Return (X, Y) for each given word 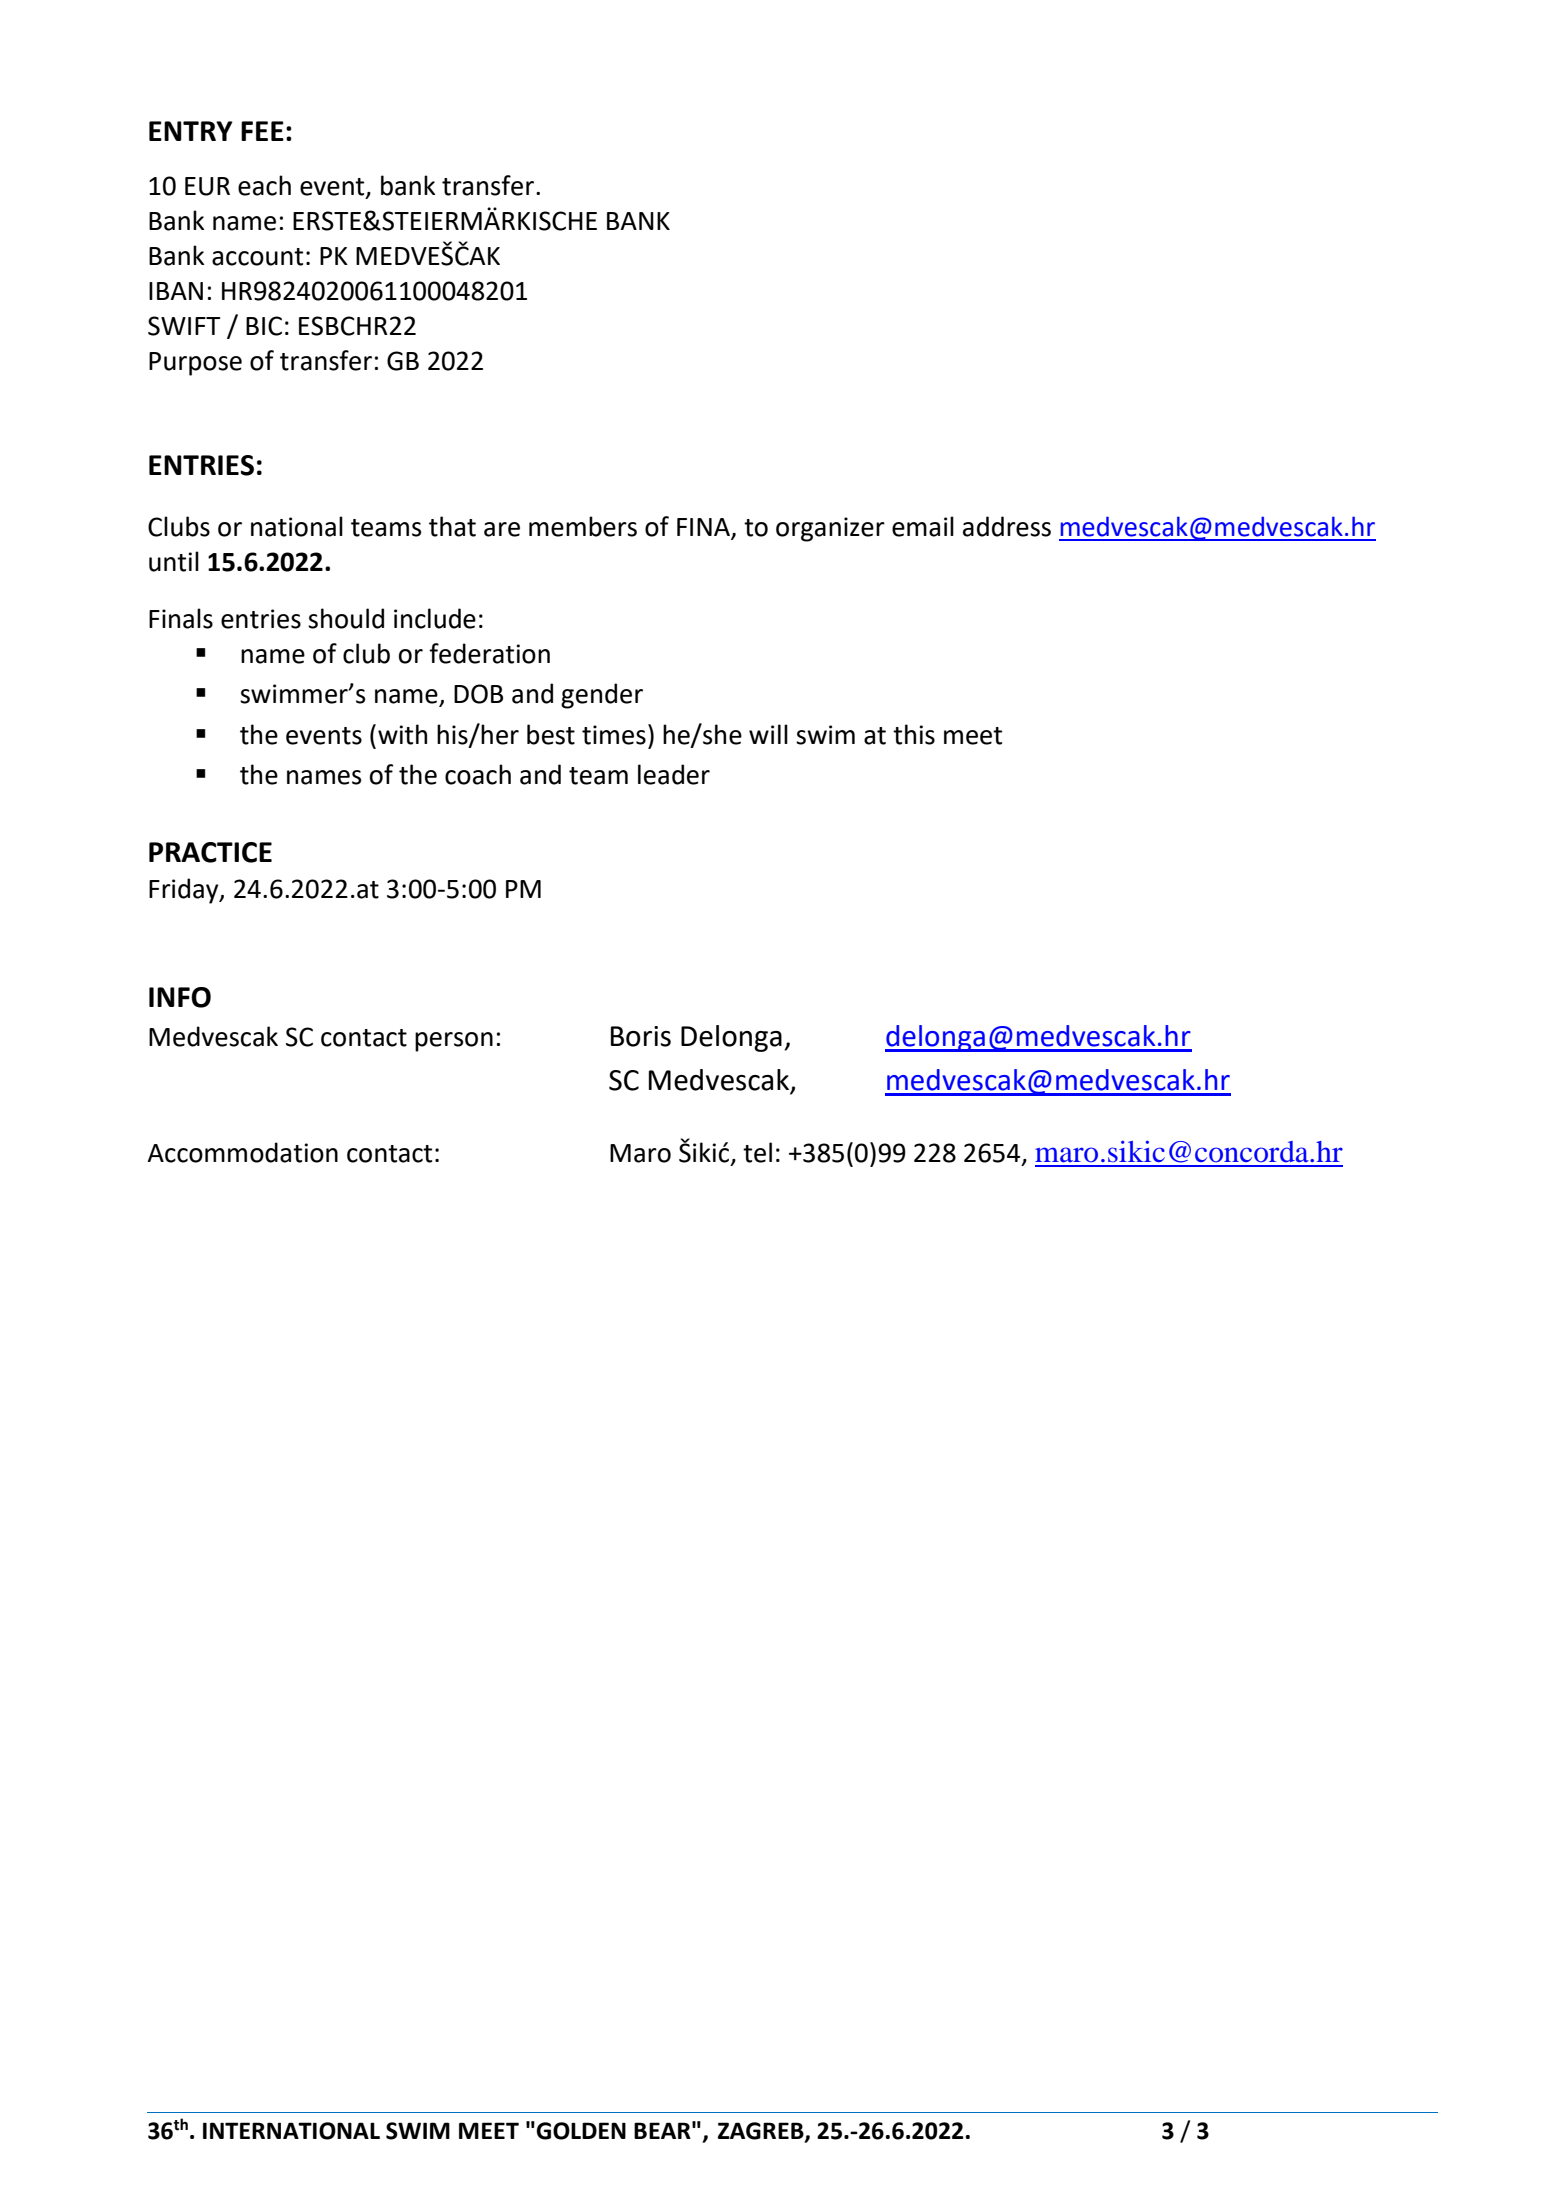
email (923, 526)
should (346, 618)
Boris (641, 1036)
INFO (180, 997)
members (583, 526)
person (454, 1042)
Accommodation (242, 1152)
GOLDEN (581, 2131)
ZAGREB (762, 2131)
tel (757, 1152)
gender (602, 696)
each (264, 185)
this (914, 734)
